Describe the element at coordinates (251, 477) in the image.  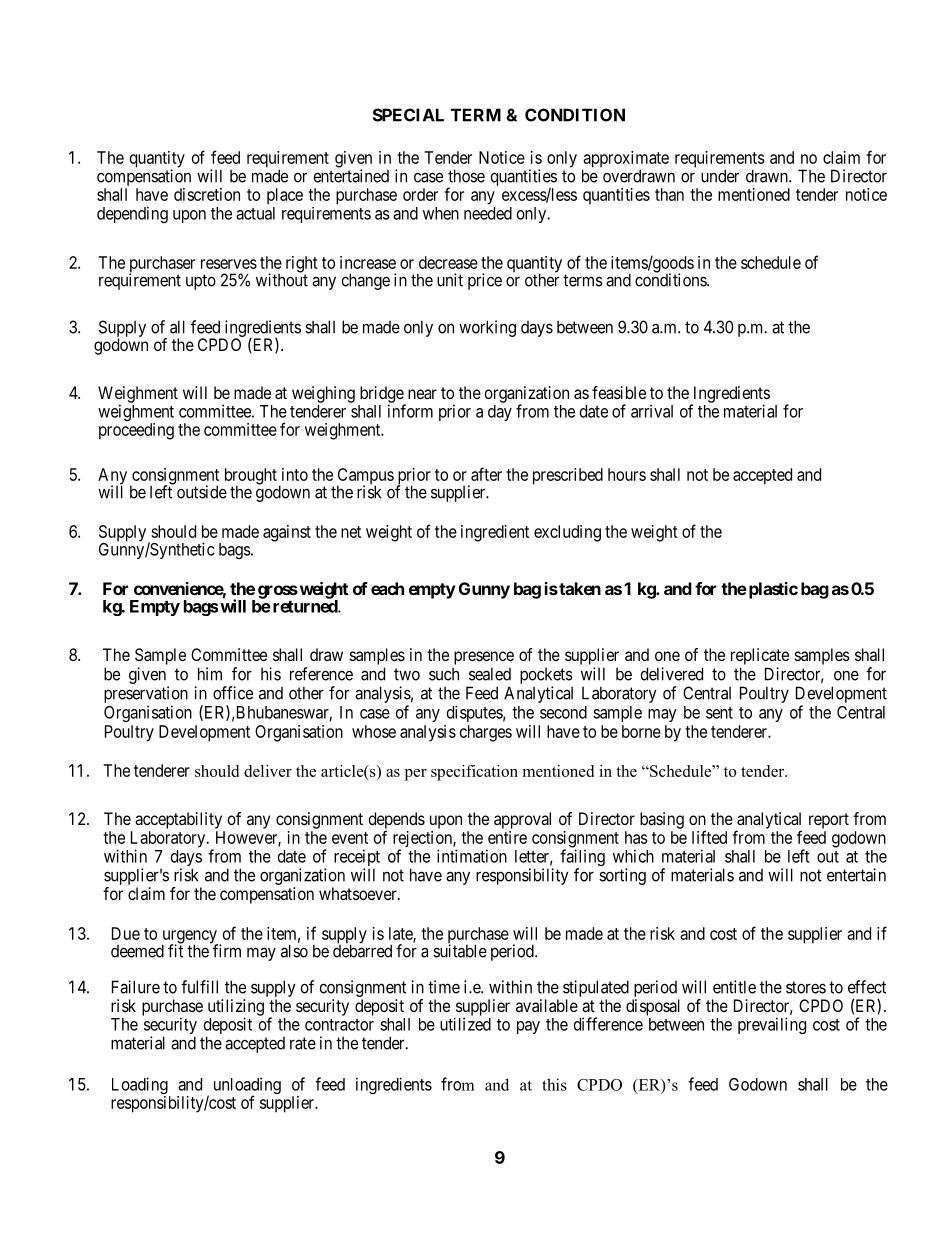
I see `brought` at that location.
